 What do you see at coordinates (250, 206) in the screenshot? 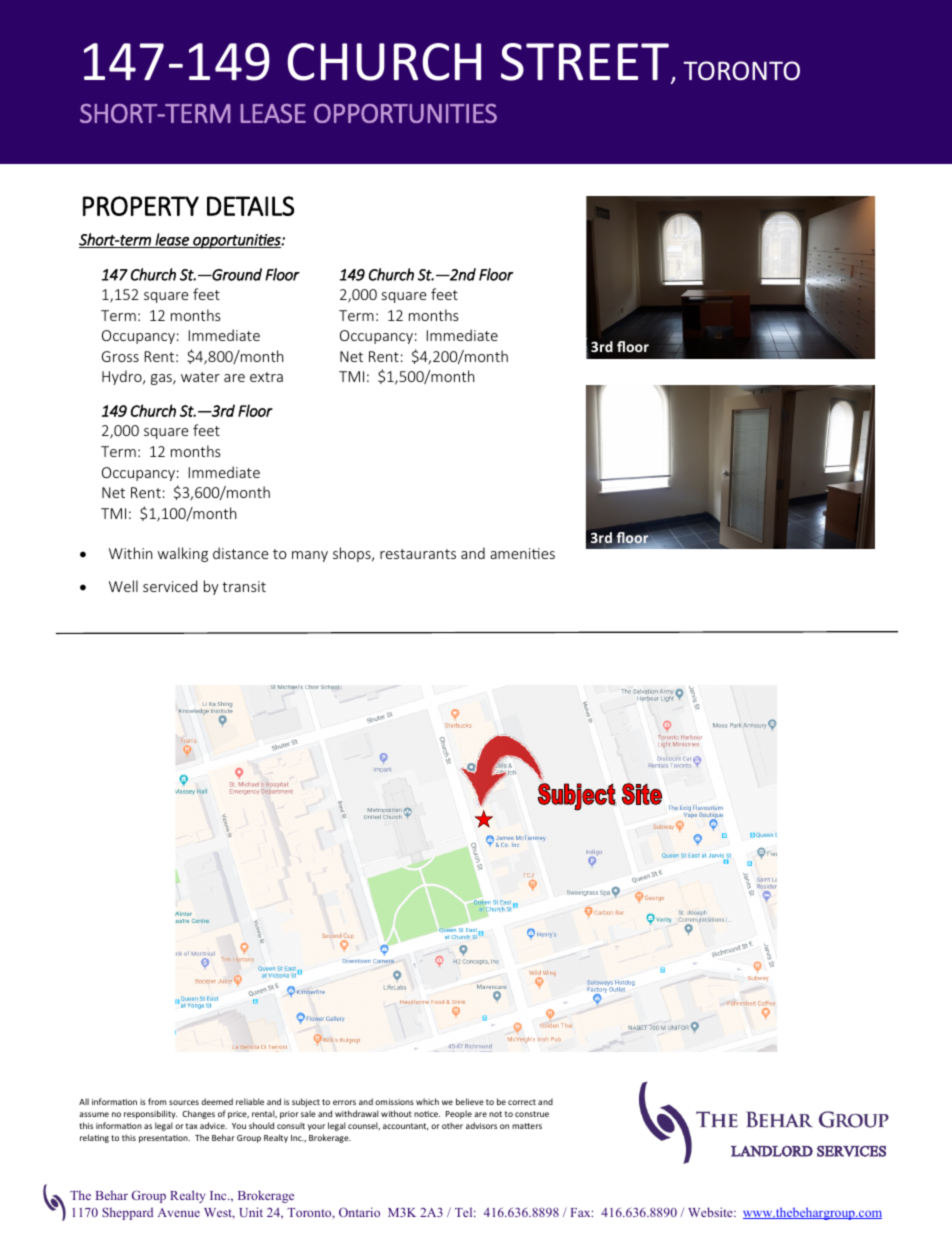
I see `DETAILS` at bounding box center [250, 206].
